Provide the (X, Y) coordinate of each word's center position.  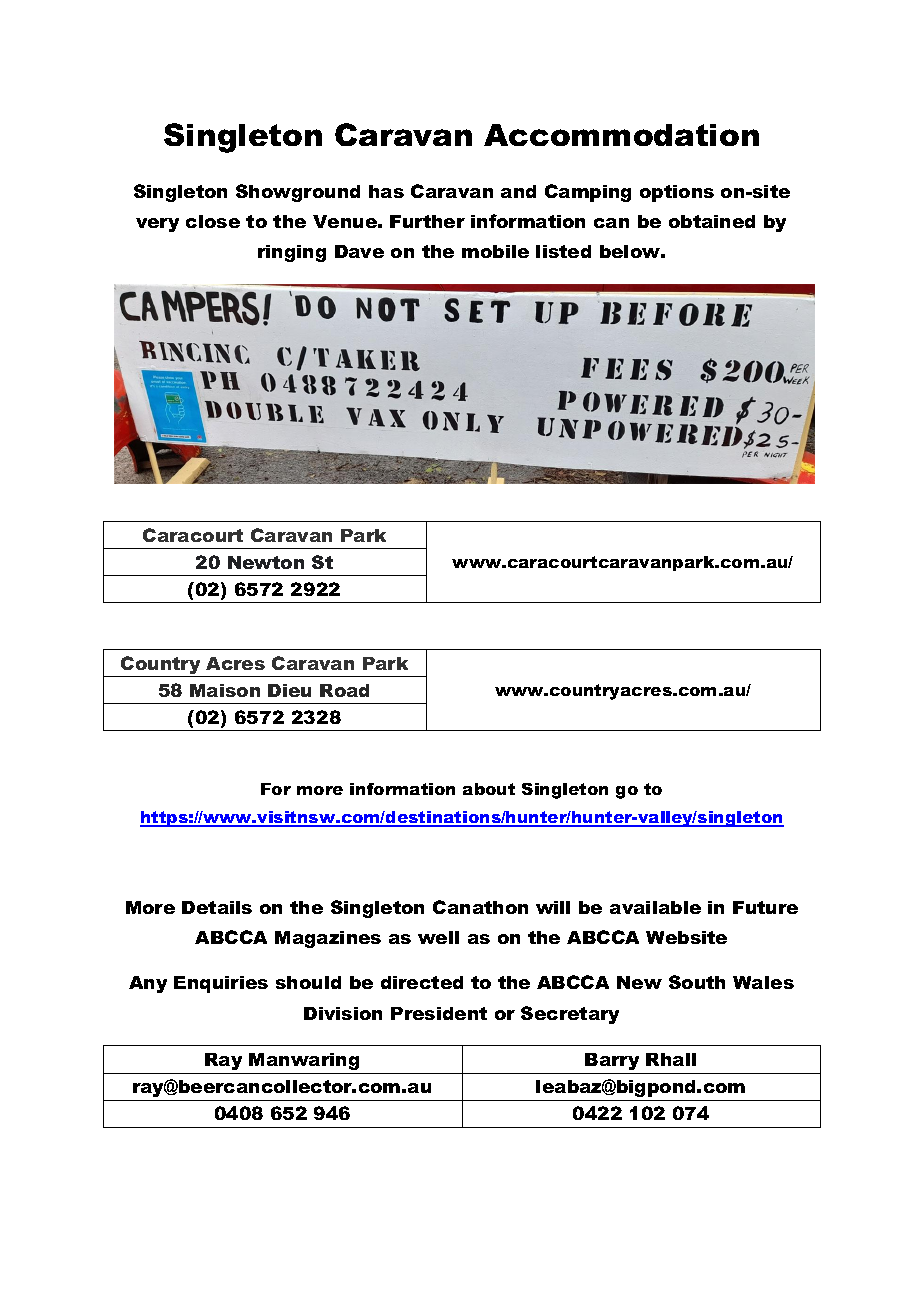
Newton (266, 562)
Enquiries (221, 984)
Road (344, 690)
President (439, 1013)
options (677, 193)
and (518, 191)
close (213, 221)
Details (217, 907)
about (489, 789)
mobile (495, 251)
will (553, 907)
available (655, 907)
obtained (712, 221)
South (697, 982)
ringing (292, 253)
